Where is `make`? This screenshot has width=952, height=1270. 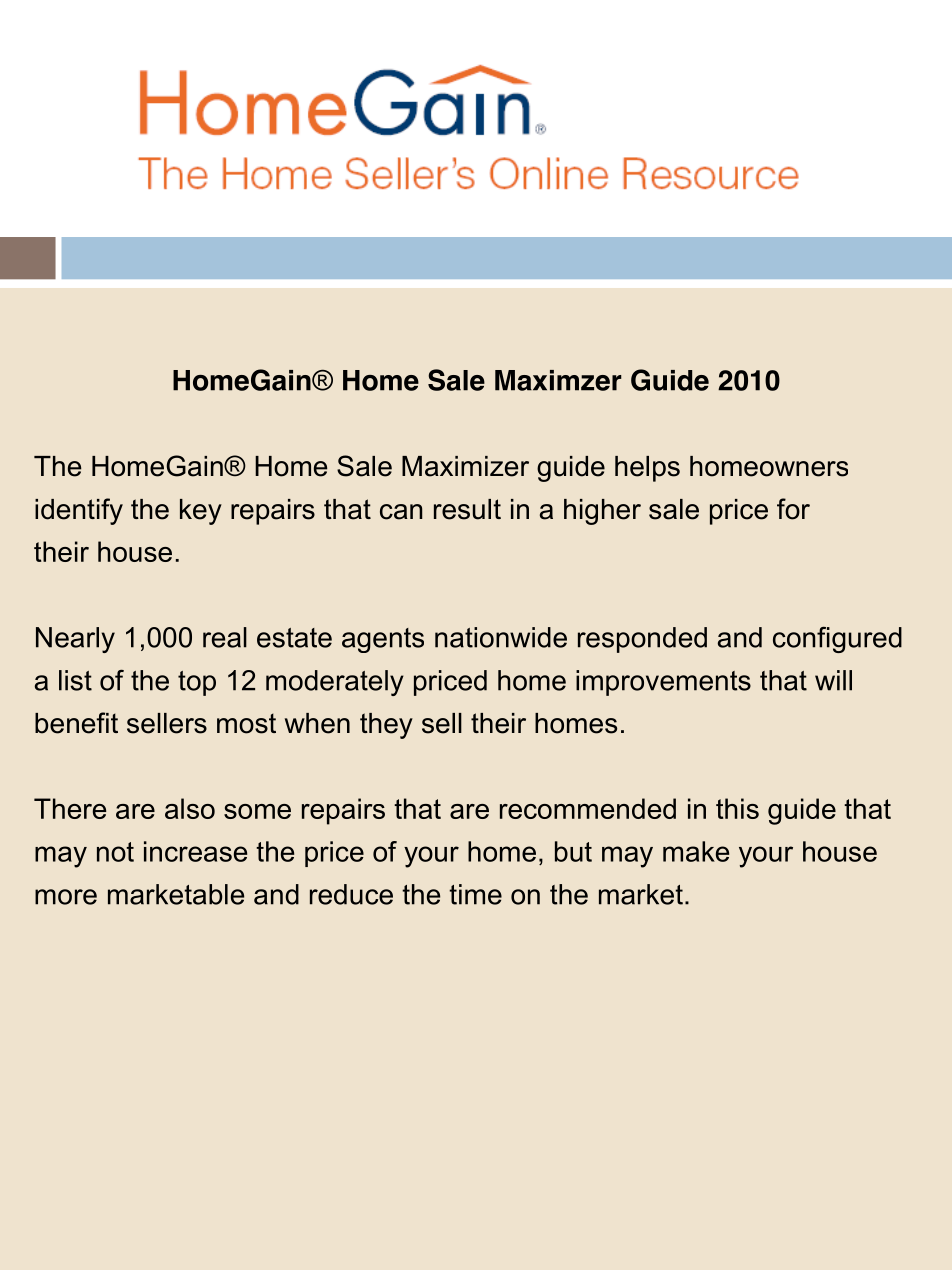
make is located at coordinates (696, 851).
